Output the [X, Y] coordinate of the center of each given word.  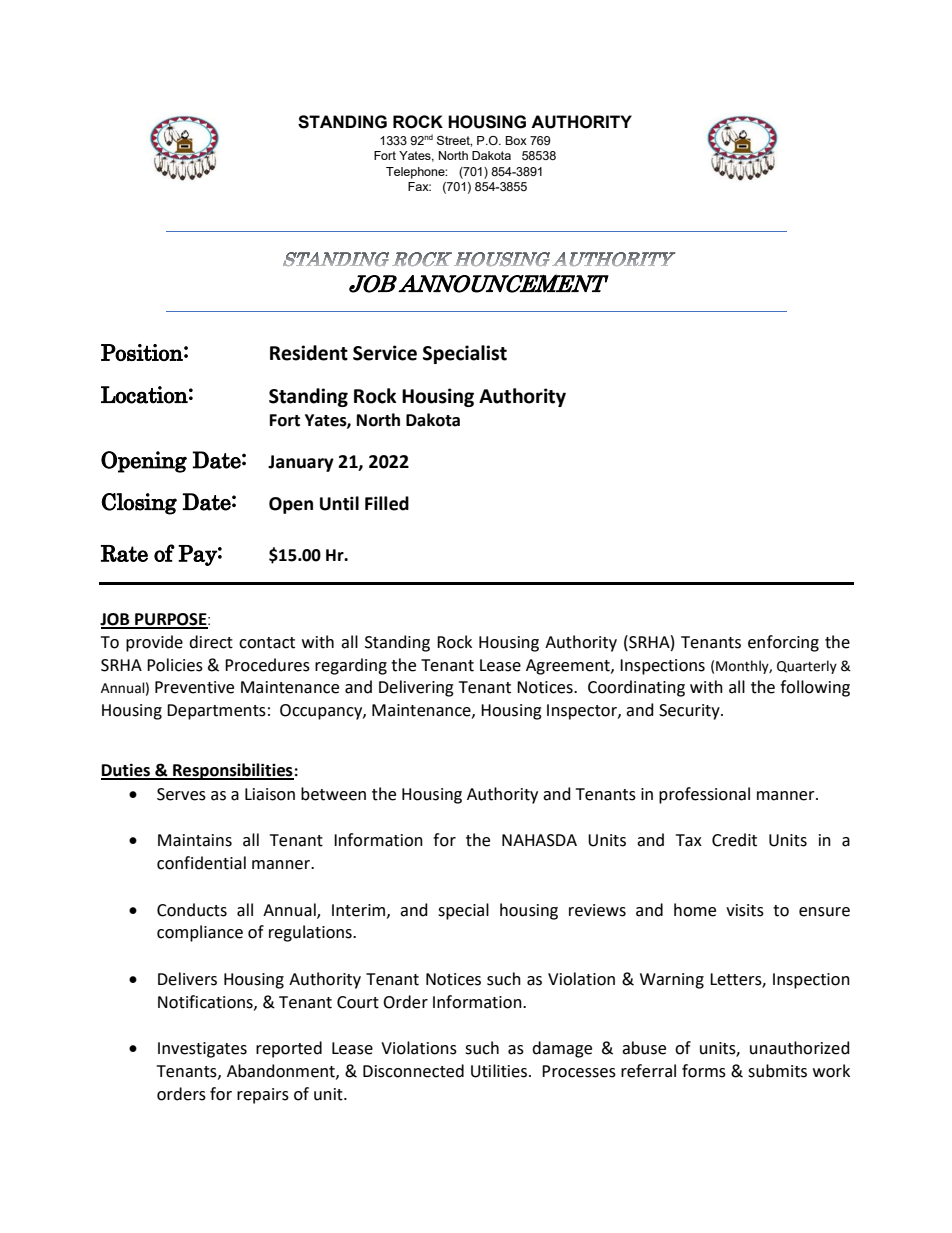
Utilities [500, 1071]
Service [385, 353]
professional [704, 795]
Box [516, 140]
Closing [139, 504]
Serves [181, 794]
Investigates [202, 1050]
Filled [387, 503]
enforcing [783, 643]
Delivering [416, 688]
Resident [309, 353]
